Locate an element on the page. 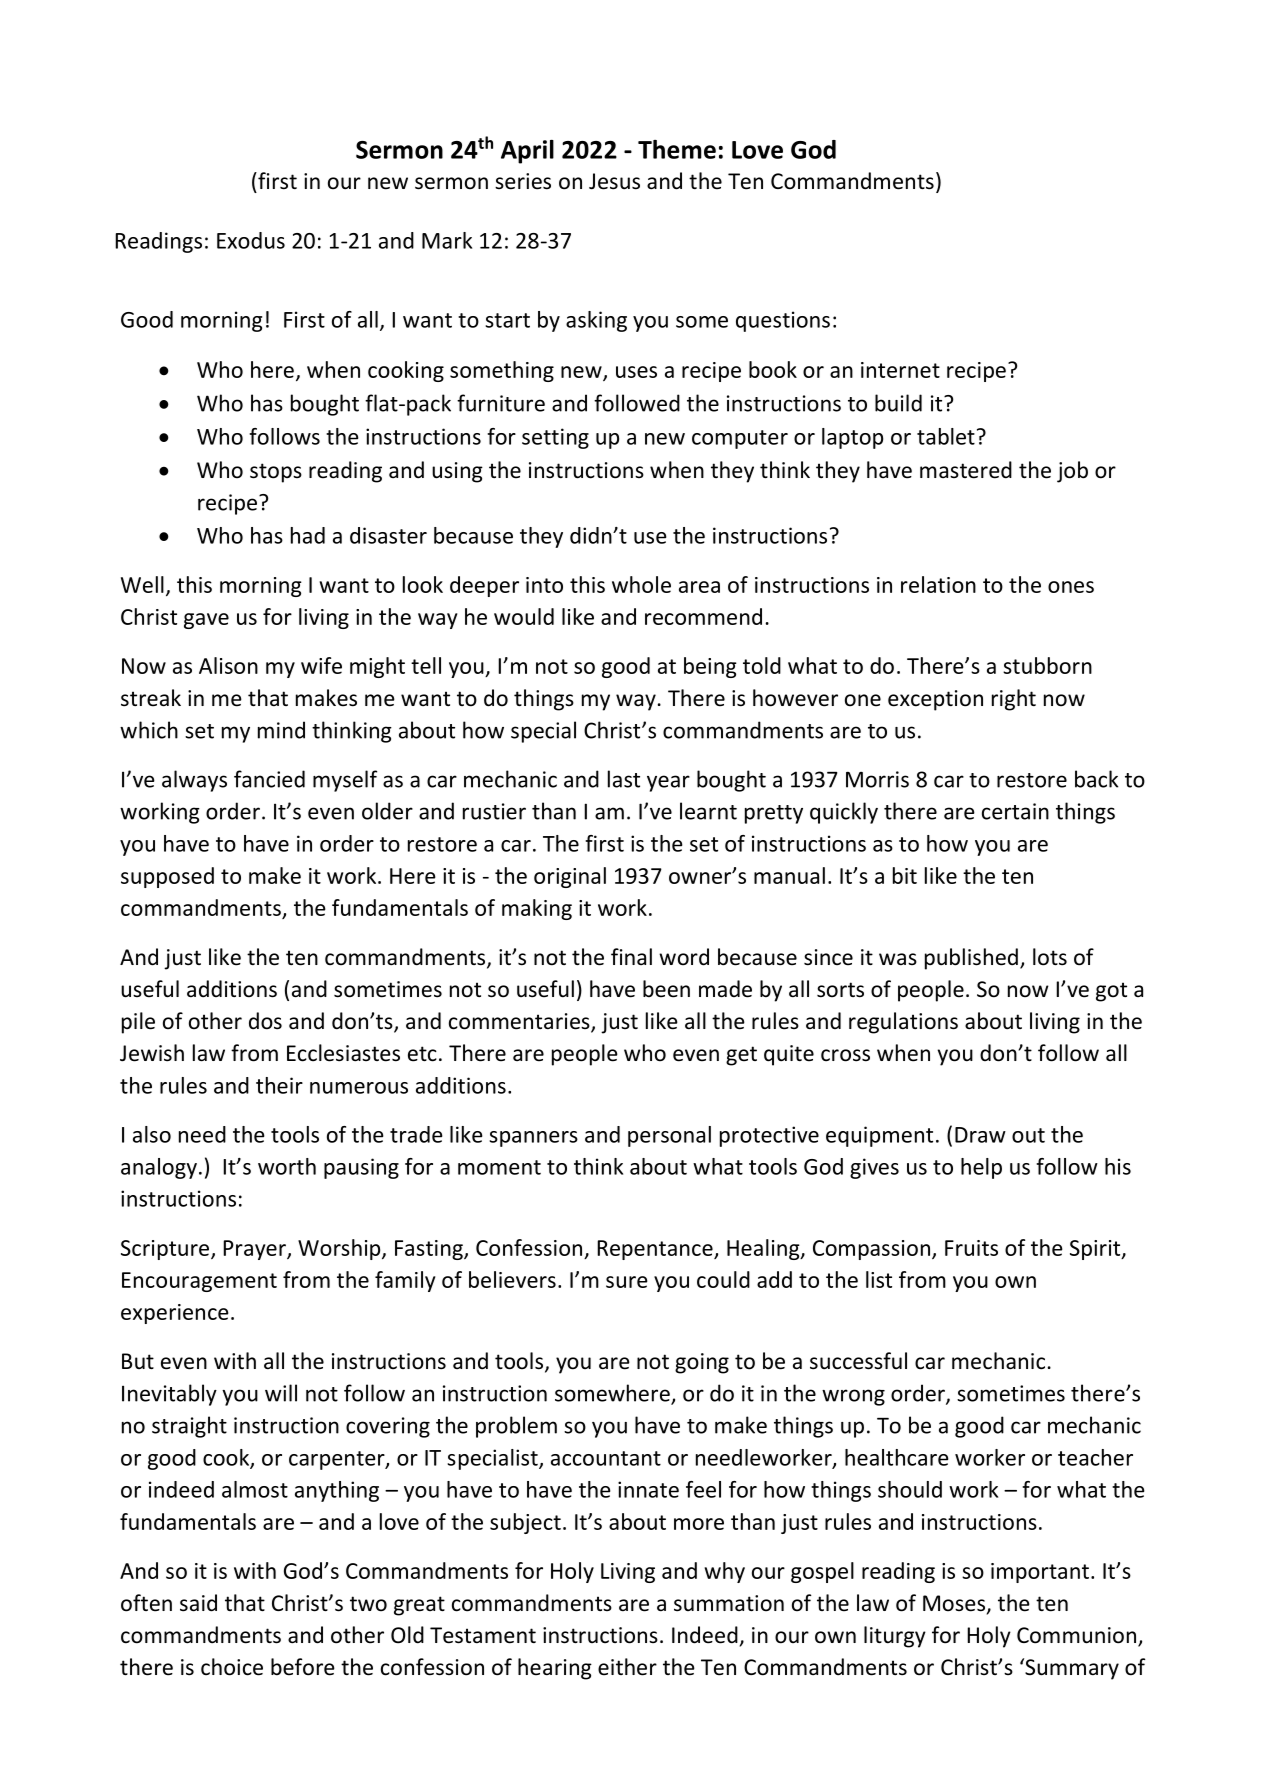 The width and height of the document is (1262, 1785). either is located at coordinates (627, 1667).
